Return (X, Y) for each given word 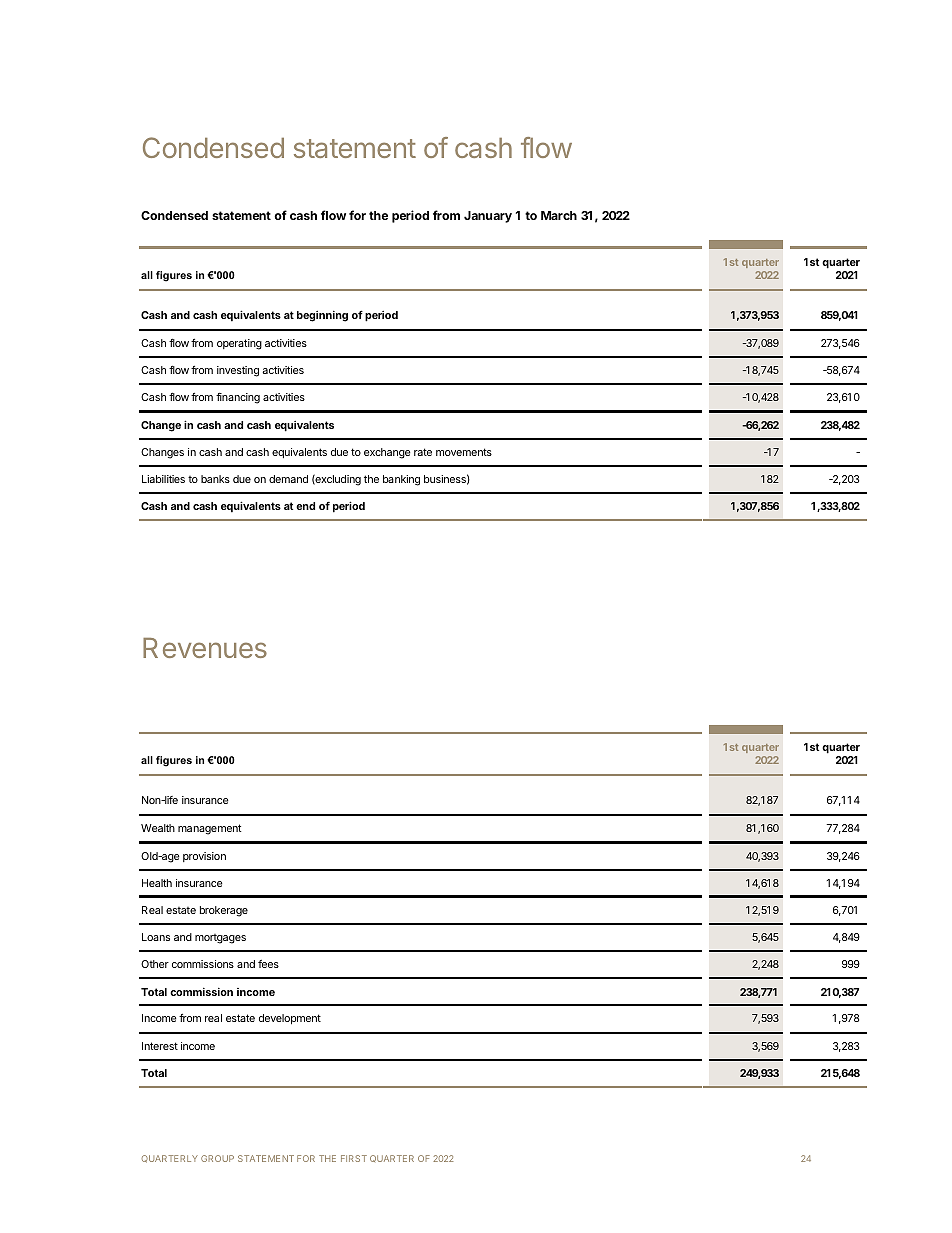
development (290, 1019)
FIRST (354, 1158)
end (305, 506)
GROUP (217, 1158)
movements (464, 452)
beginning (322, 316)
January (488, 217)
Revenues (205, 648)
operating (239, 344)
